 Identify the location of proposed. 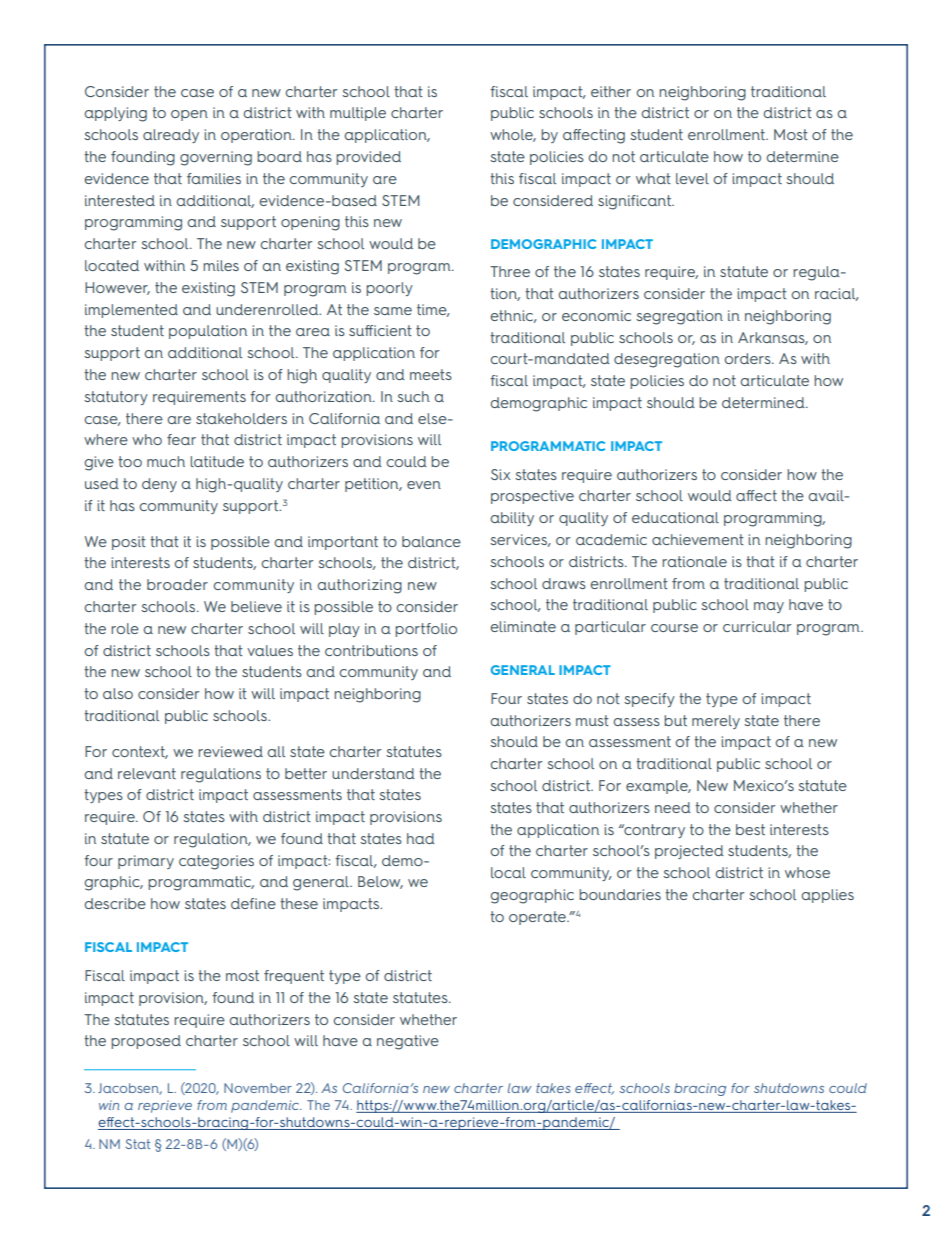
(146, 1042).
